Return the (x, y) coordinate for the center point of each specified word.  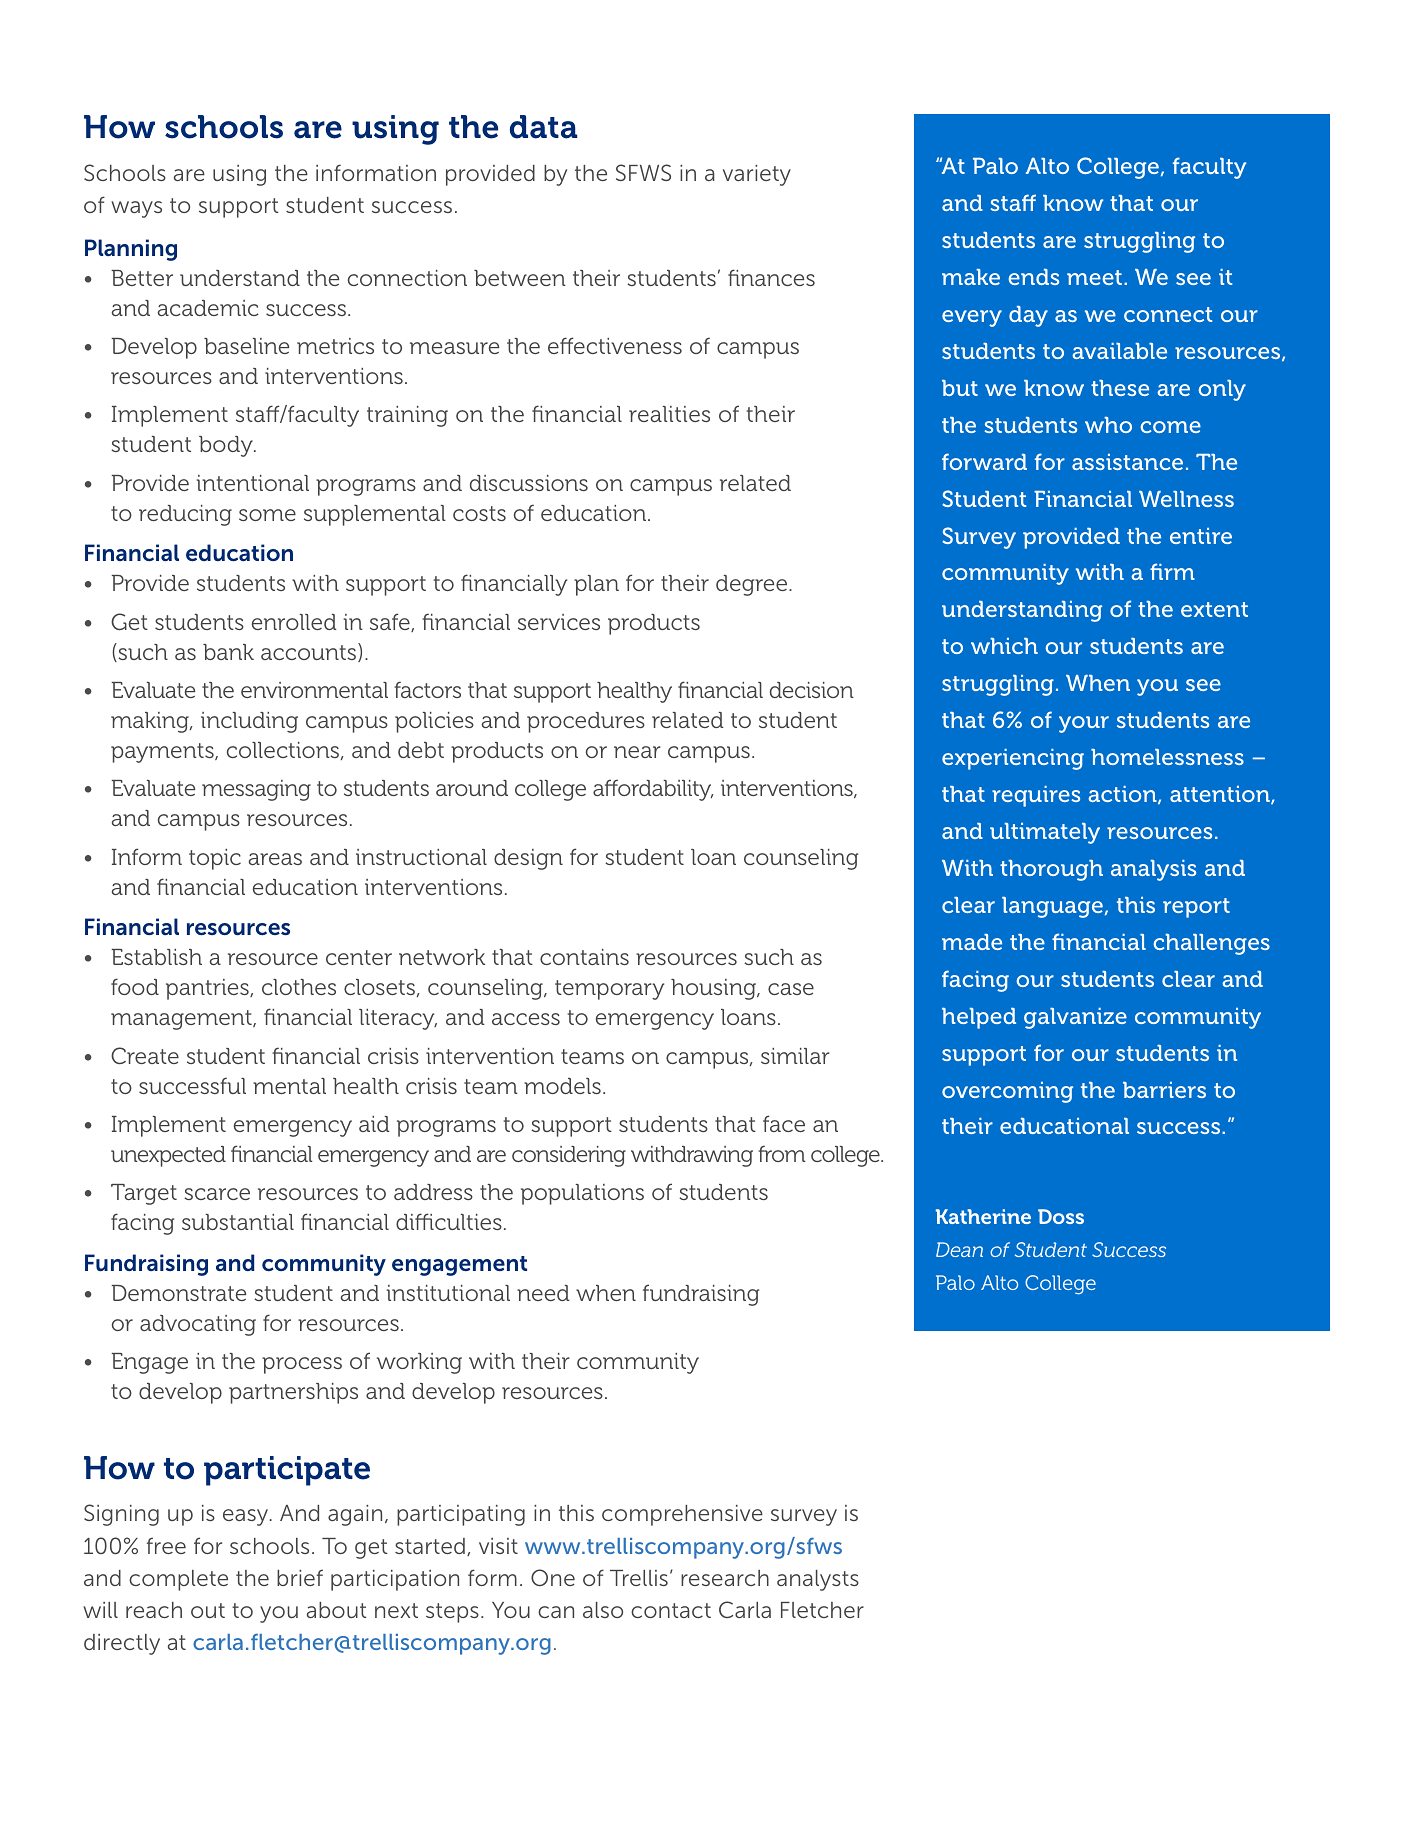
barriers (1164, 1090)
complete (178, 1580)
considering (569, 1156)
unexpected (168, 1156)
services (559, 622)
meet (1096, 277)
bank (228, 652)
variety (757, 175)
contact (671, 1610)
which (1004, 646)
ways (136, 209)
